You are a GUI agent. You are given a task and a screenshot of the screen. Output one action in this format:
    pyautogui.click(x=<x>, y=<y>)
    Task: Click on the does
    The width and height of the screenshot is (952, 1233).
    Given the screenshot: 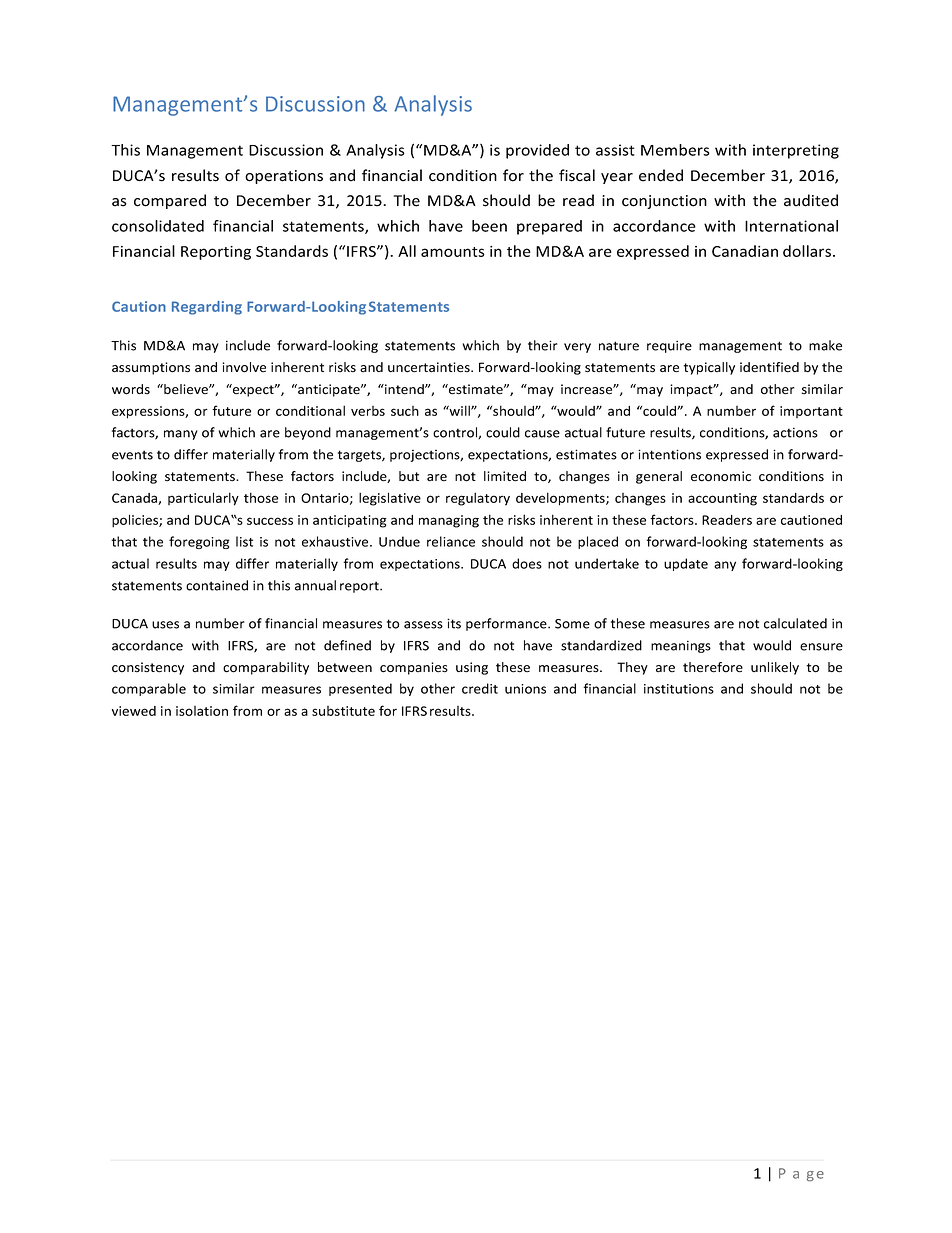 What is the action you would take?
    pyautogui.click(x=527, y=563)
